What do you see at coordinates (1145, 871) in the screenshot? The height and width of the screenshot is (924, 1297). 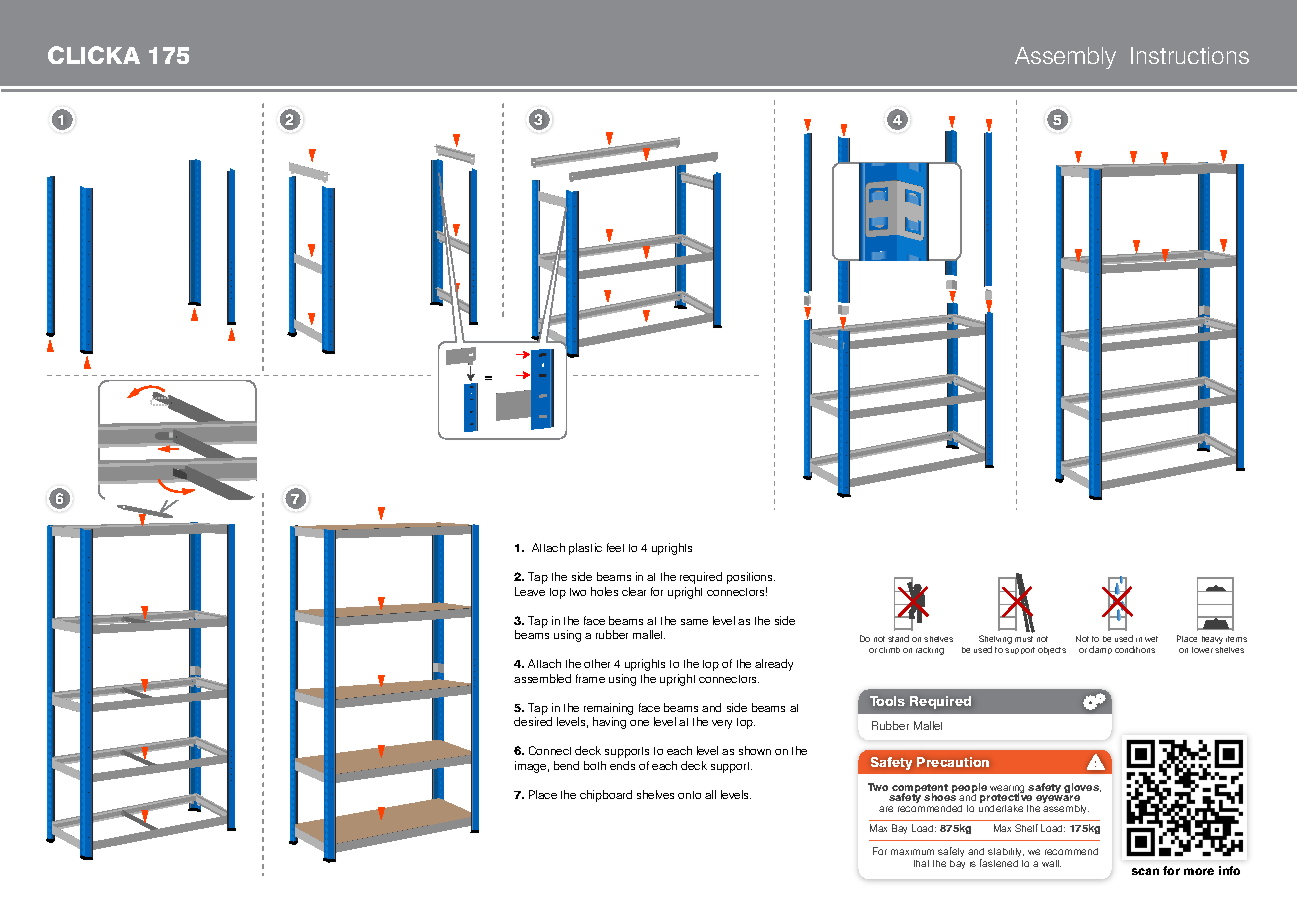 I see `scan` at bounding box center [1145, 871].
